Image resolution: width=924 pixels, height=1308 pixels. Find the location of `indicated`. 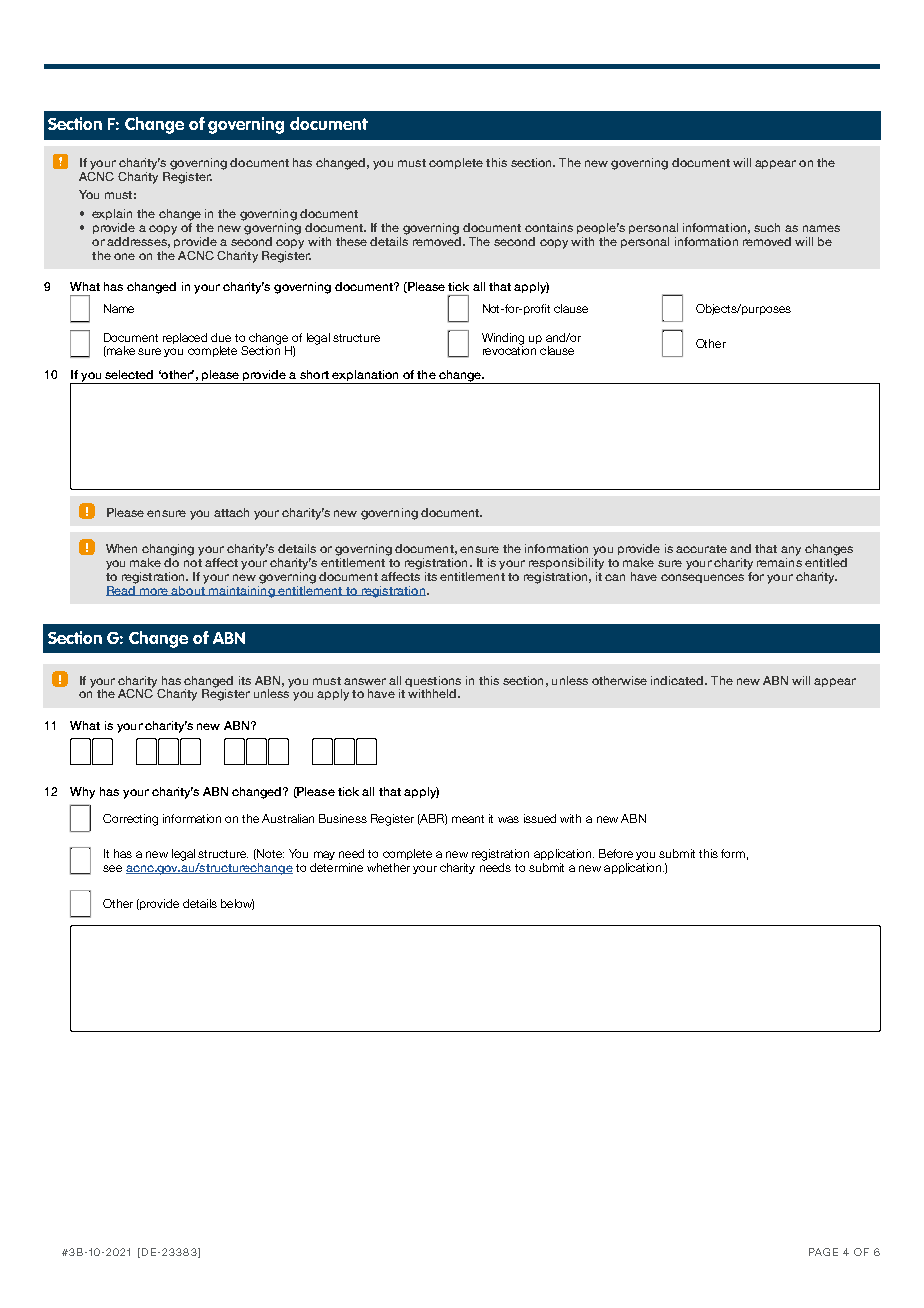

indicated is located at coordinates (678, 680).
